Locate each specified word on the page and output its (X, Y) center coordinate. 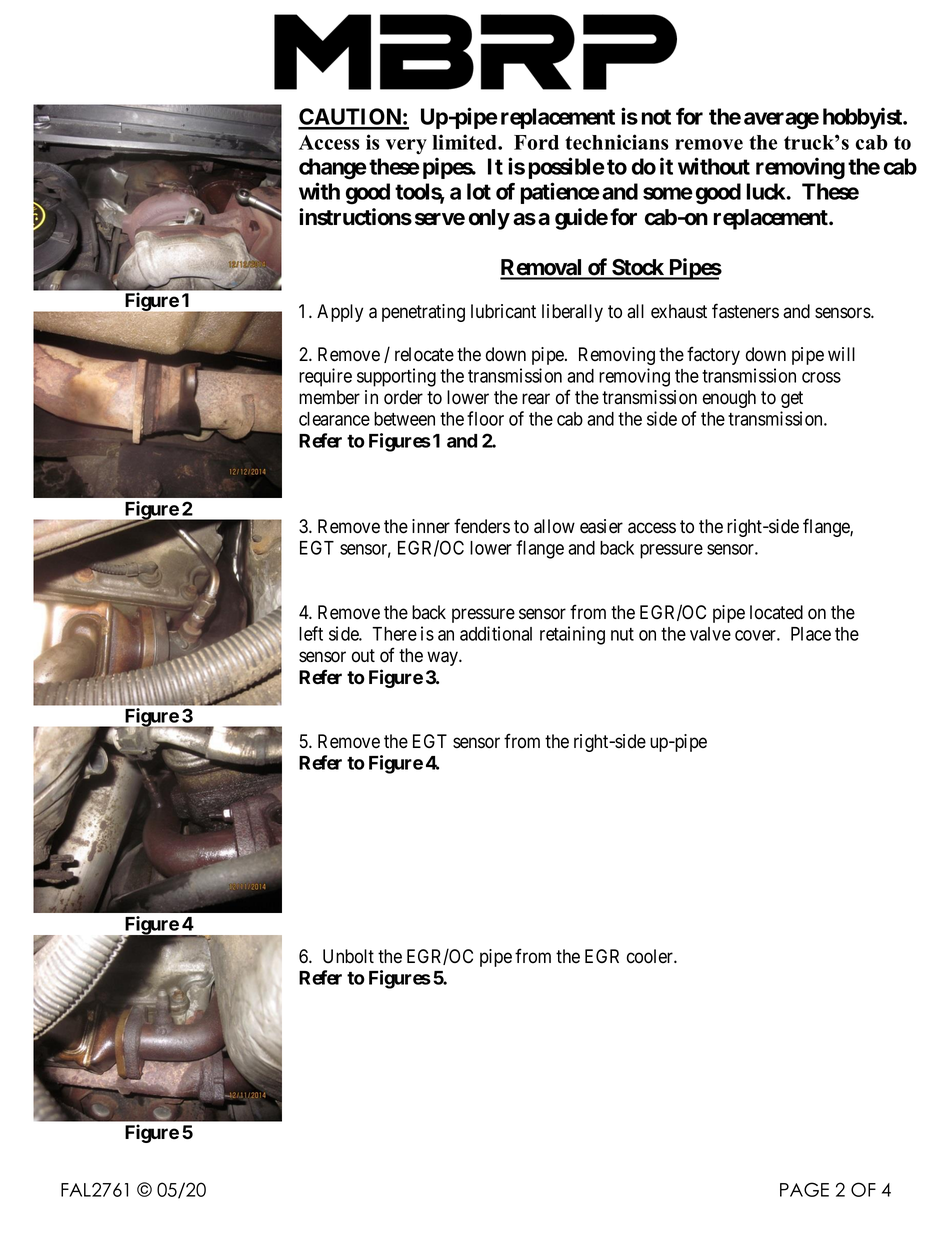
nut (622, 634)
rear (536, 399)
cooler (651, 956)
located (776, 612)
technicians (617, 142)
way (443, 658)
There (394, 634)
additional (496, 633)
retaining (572, 635)
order (403, 397)
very (406, 147)
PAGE (804, 1189)
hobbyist (863, 118)
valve (710, 634)
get (792, 399)
